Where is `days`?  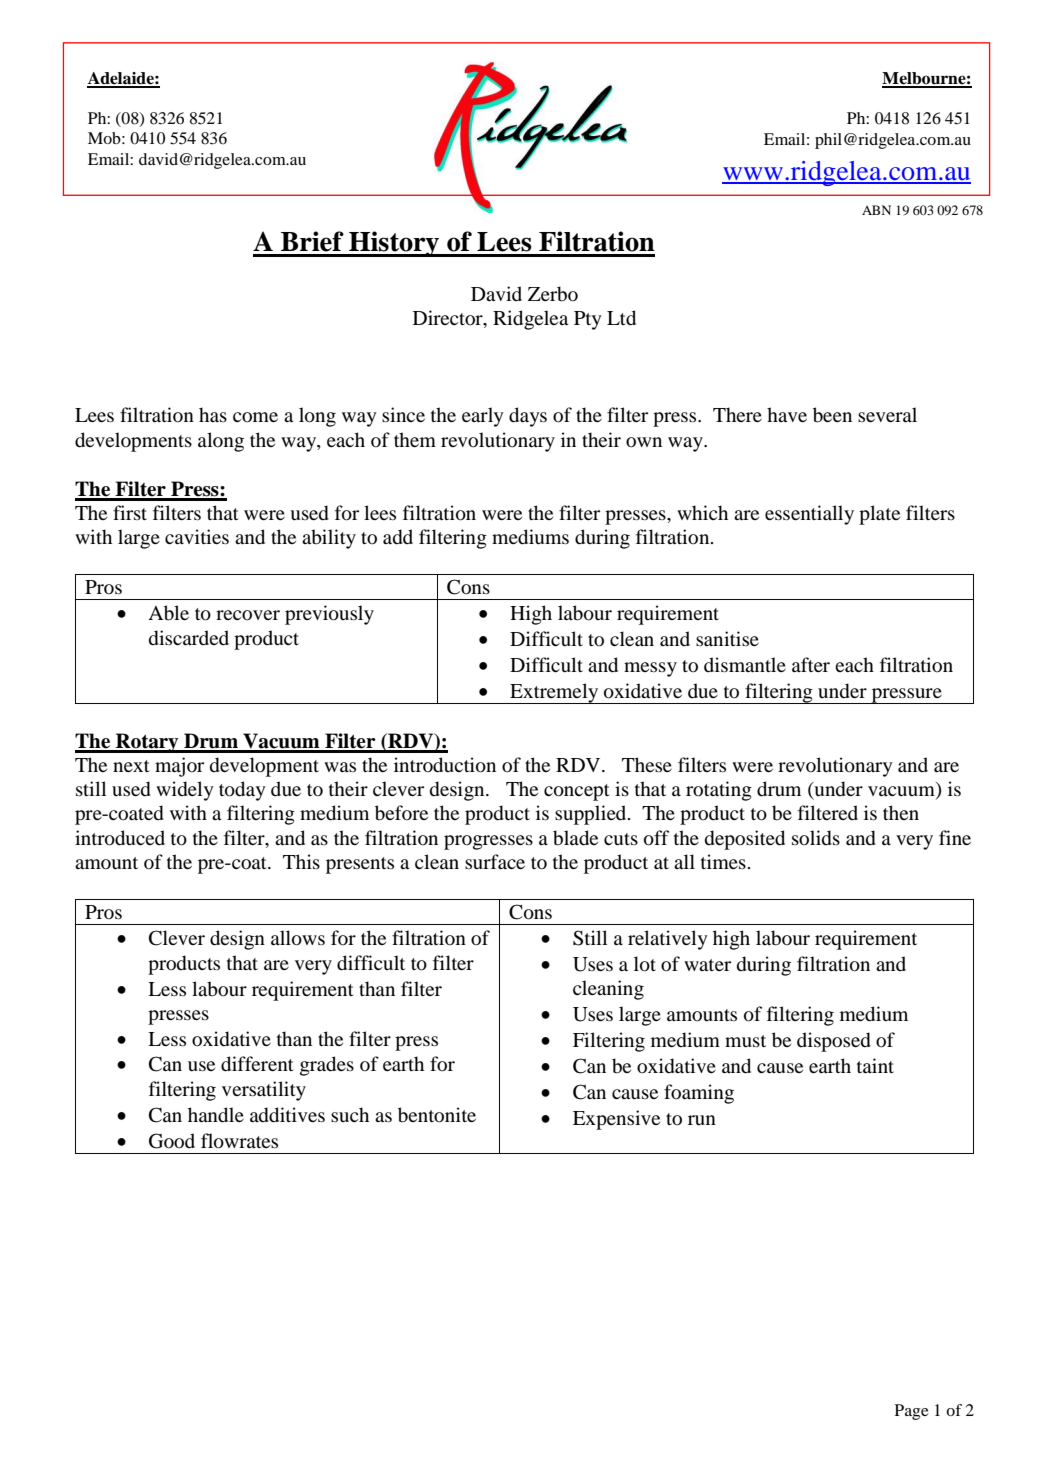
days is located at coordinates (528, 417).
